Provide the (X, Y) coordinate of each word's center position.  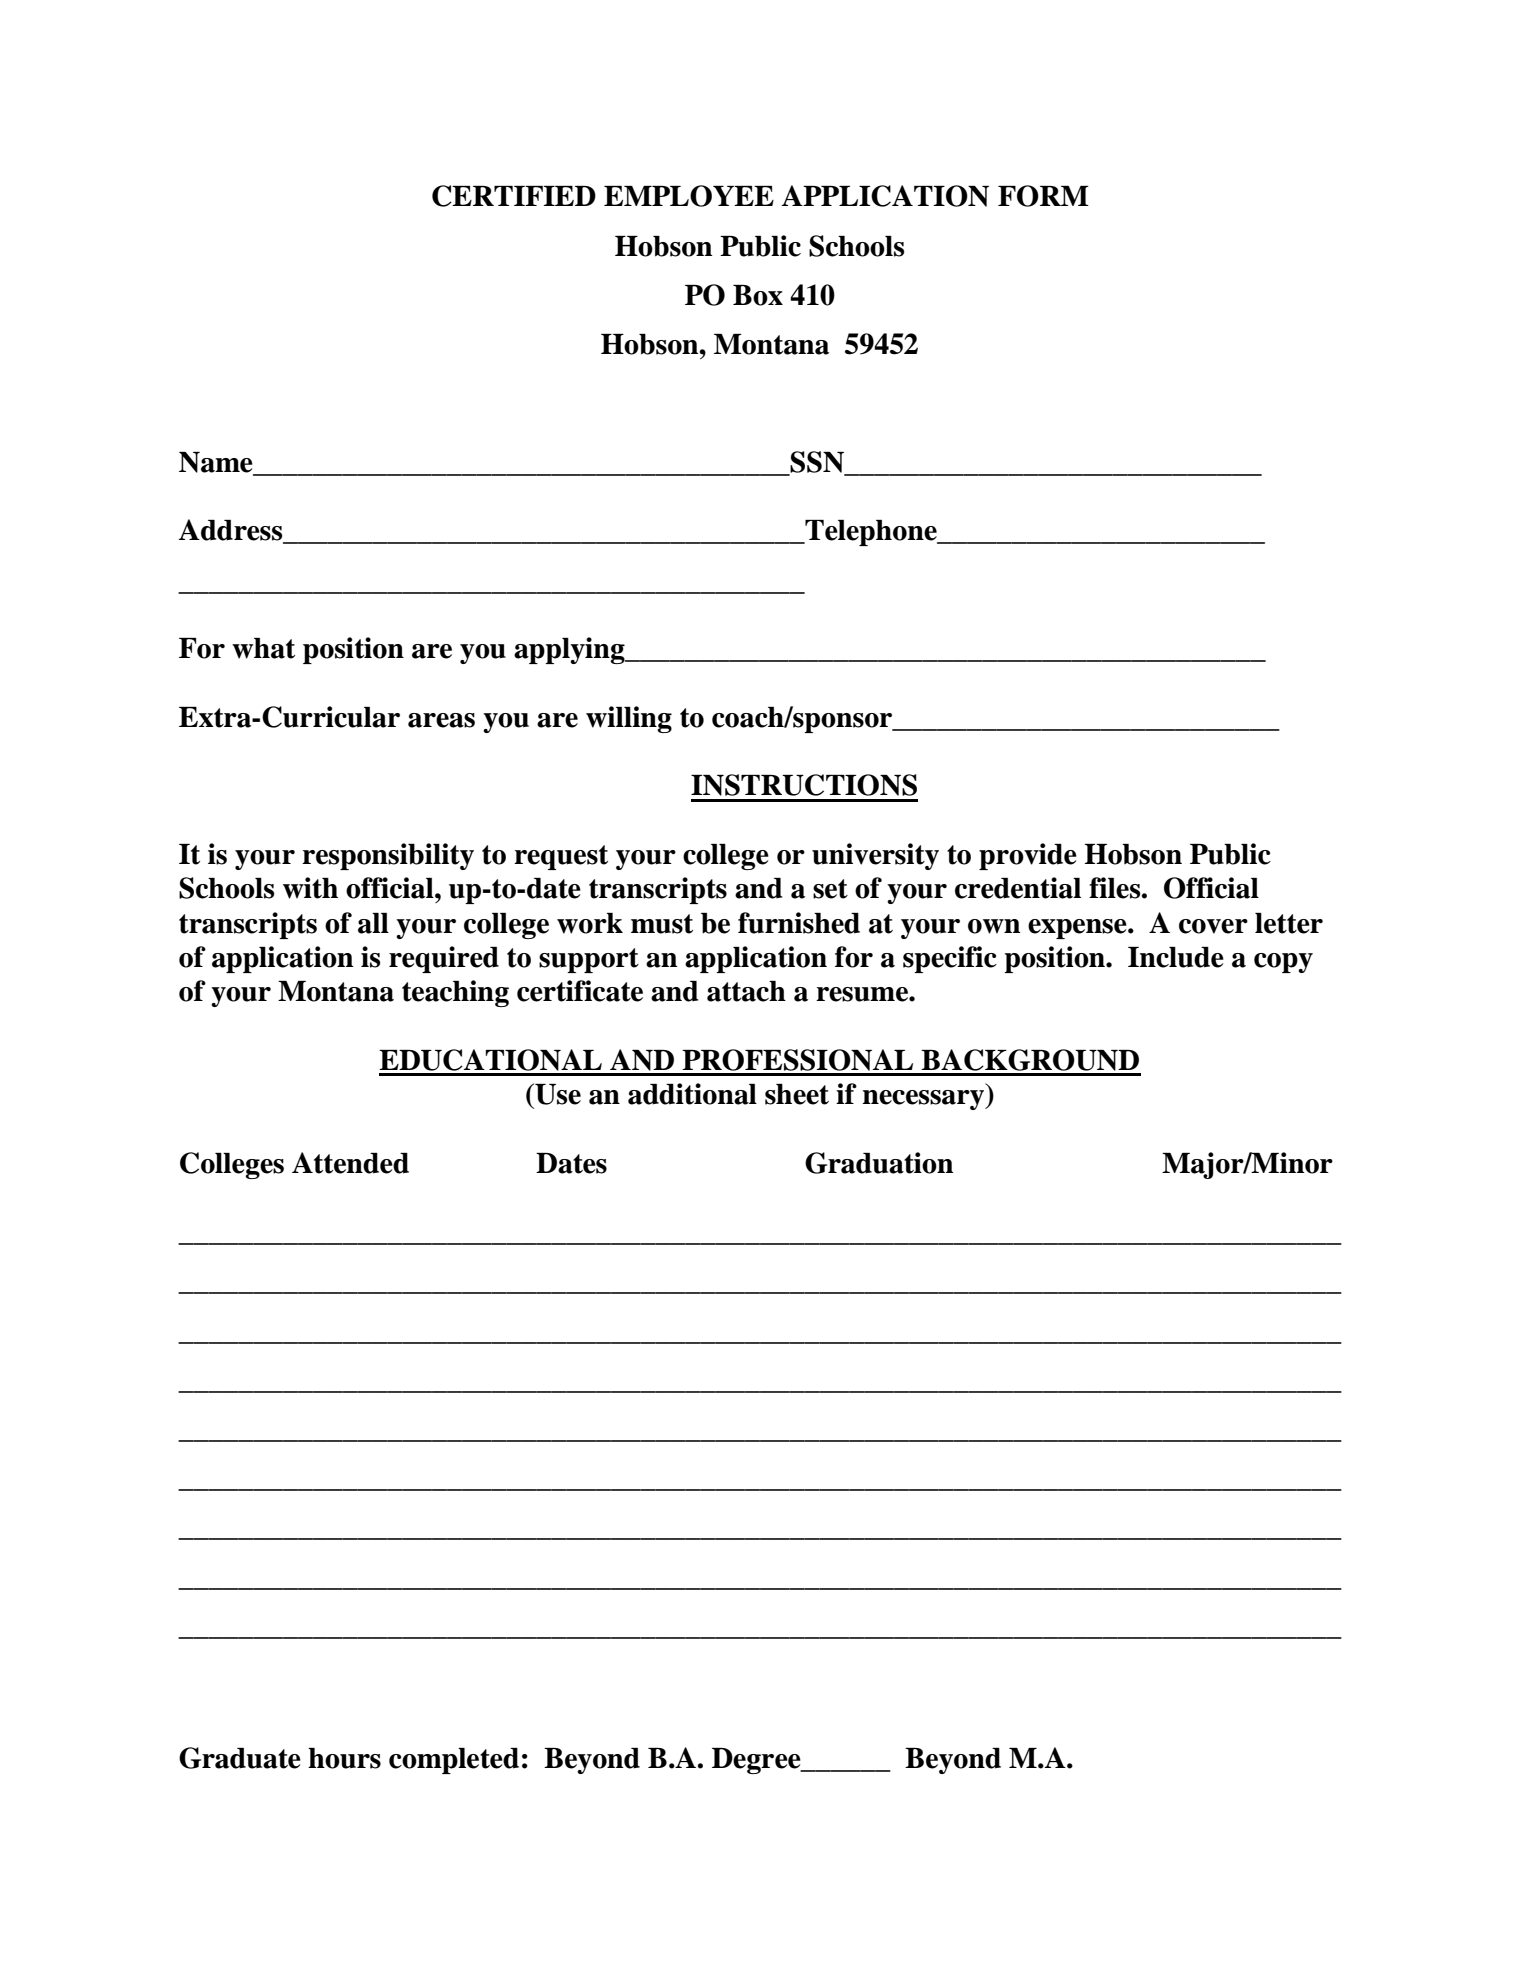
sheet (797, 1094)
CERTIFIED (514, 196)
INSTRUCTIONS (804, 785)
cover (1213, 926)
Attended (350, 1163)
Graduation (879, 1163)
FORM (1043, 196)
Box (758, 295)
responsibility (388, 856)
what (263, 648)
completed (454, 1761)
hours (344, 1758)
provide (1028, 856)
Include (1176, 957)
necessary (925, 1100)
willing (629, 719)
